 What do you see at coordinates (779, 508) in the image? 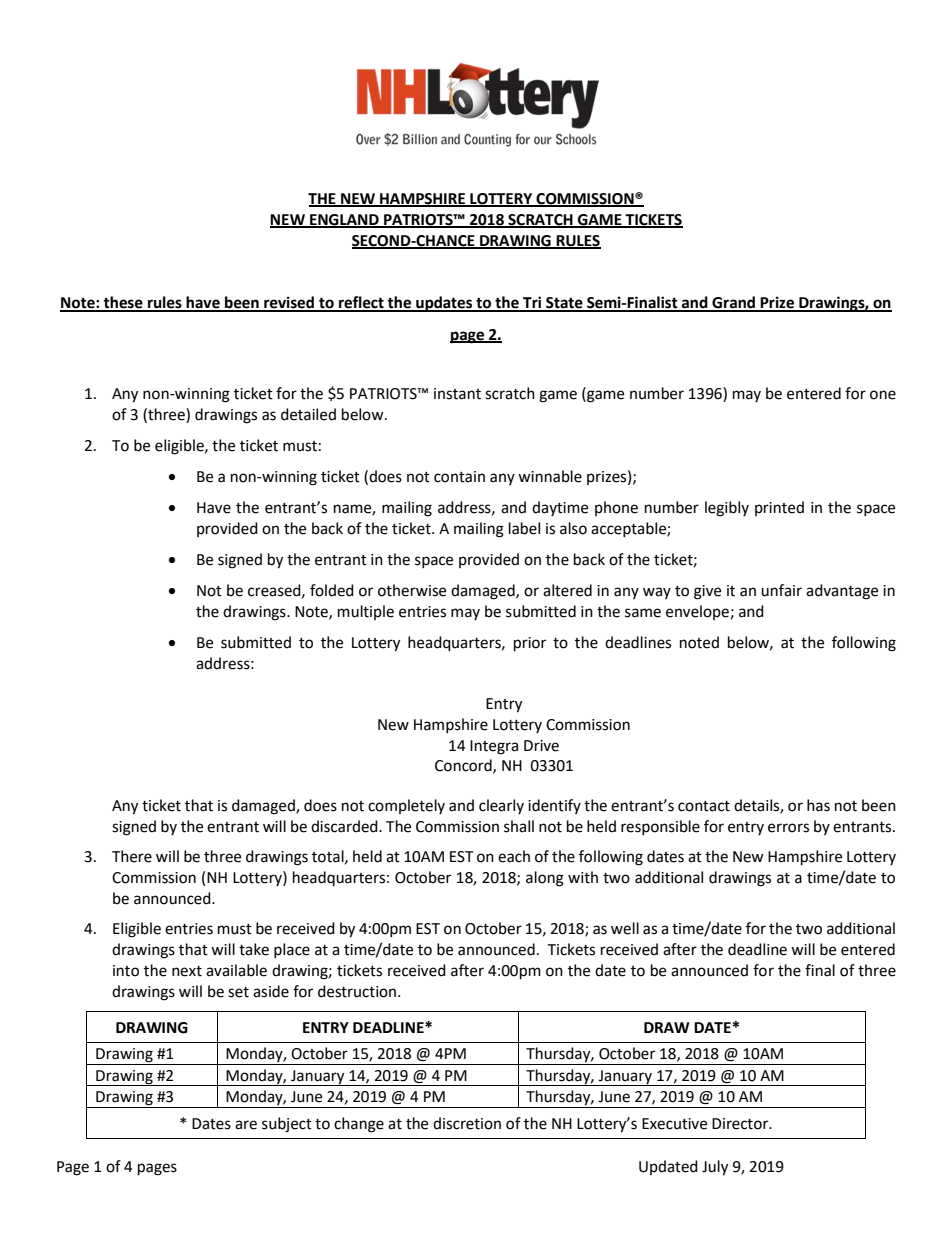
I see `printed` at bounding box center [779, 508].
